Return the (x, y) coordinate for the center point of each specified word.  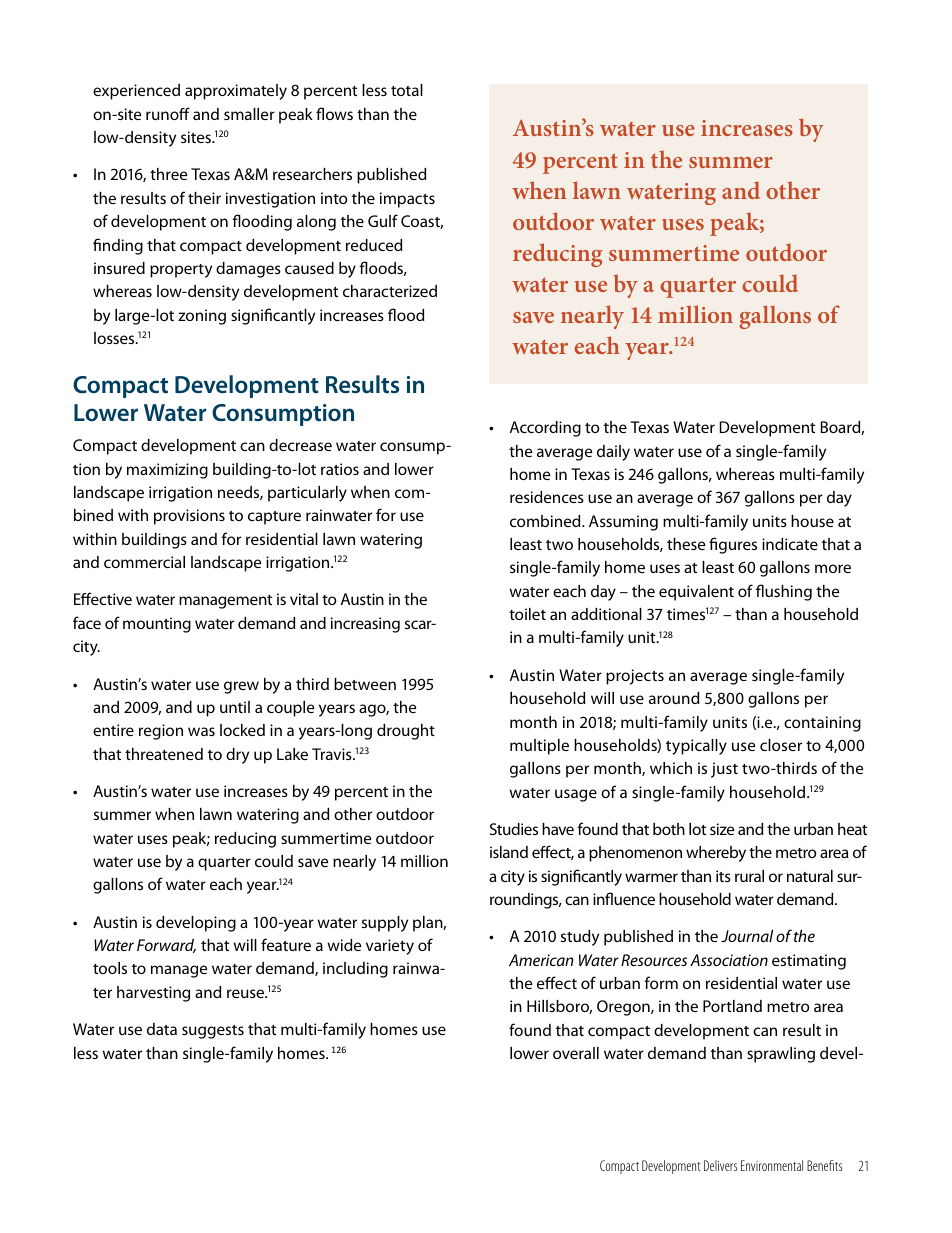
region (161, 732)
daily (613, 453)
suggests (213, 1032)
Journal (747, 936)
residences (547, 497)
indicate (790, 544)
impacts (407, 200)
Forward (166, 946)
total (407, 90)
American (541, 960)
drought (406, 732)
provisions (189, 517)
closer (781, 745)
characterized (390, 291)
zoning (202, 317)
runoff (168, 113)
